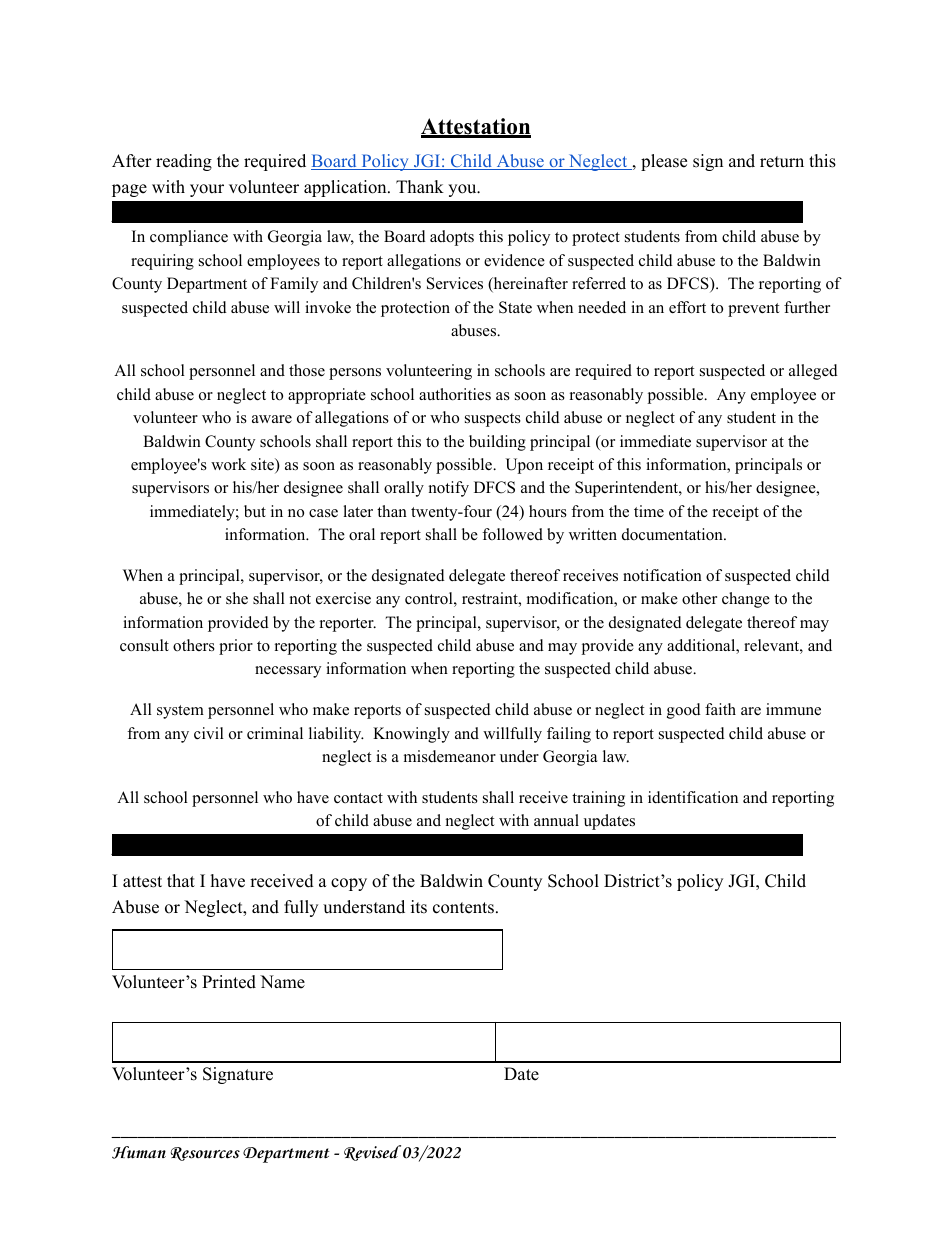  I want to click on Knowingly, so click(411, 735).
